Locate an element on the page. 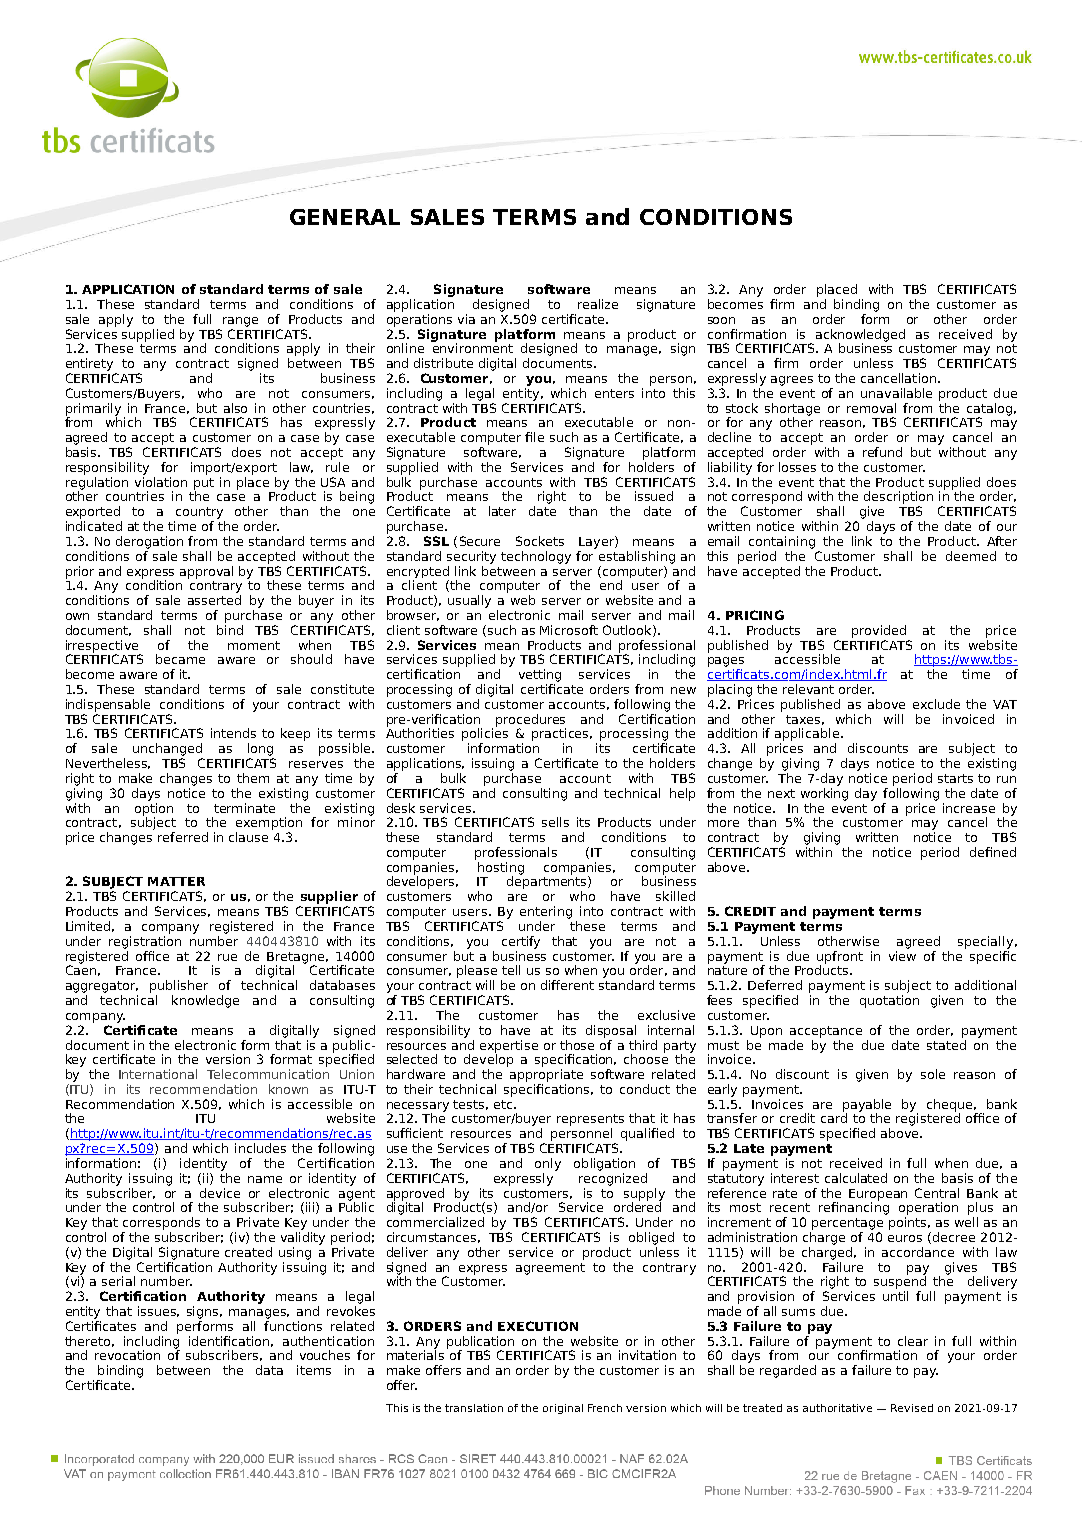 This page has height=1530, width=1082. identification is located at coordinates (231, 1341).
